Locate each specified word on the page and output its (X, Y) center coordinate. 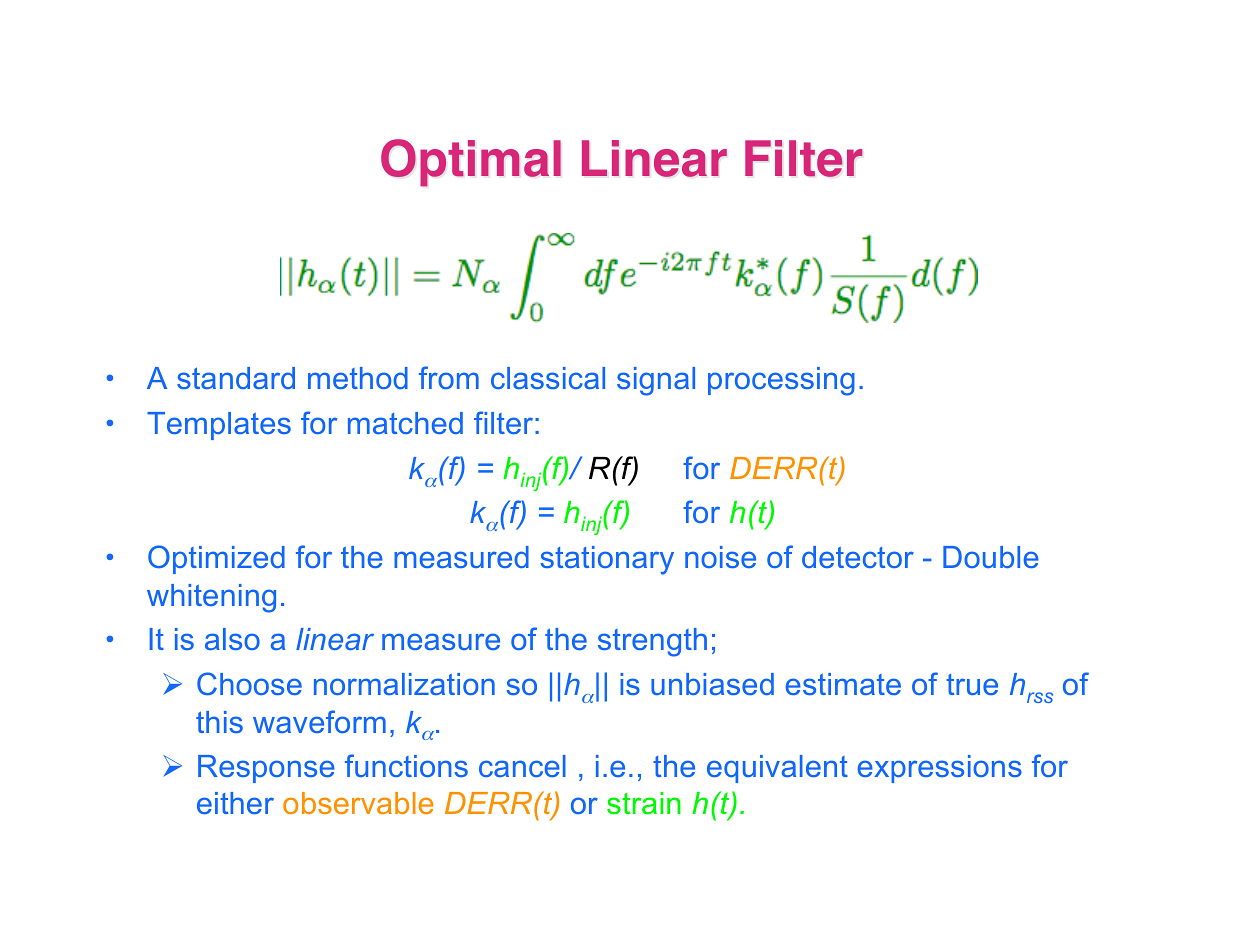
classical (548, 378)
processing (781, 381)
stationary (607, 560)
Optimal (471, 163)
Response (266, 769)
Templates (219, 426)
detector (858, 557)
